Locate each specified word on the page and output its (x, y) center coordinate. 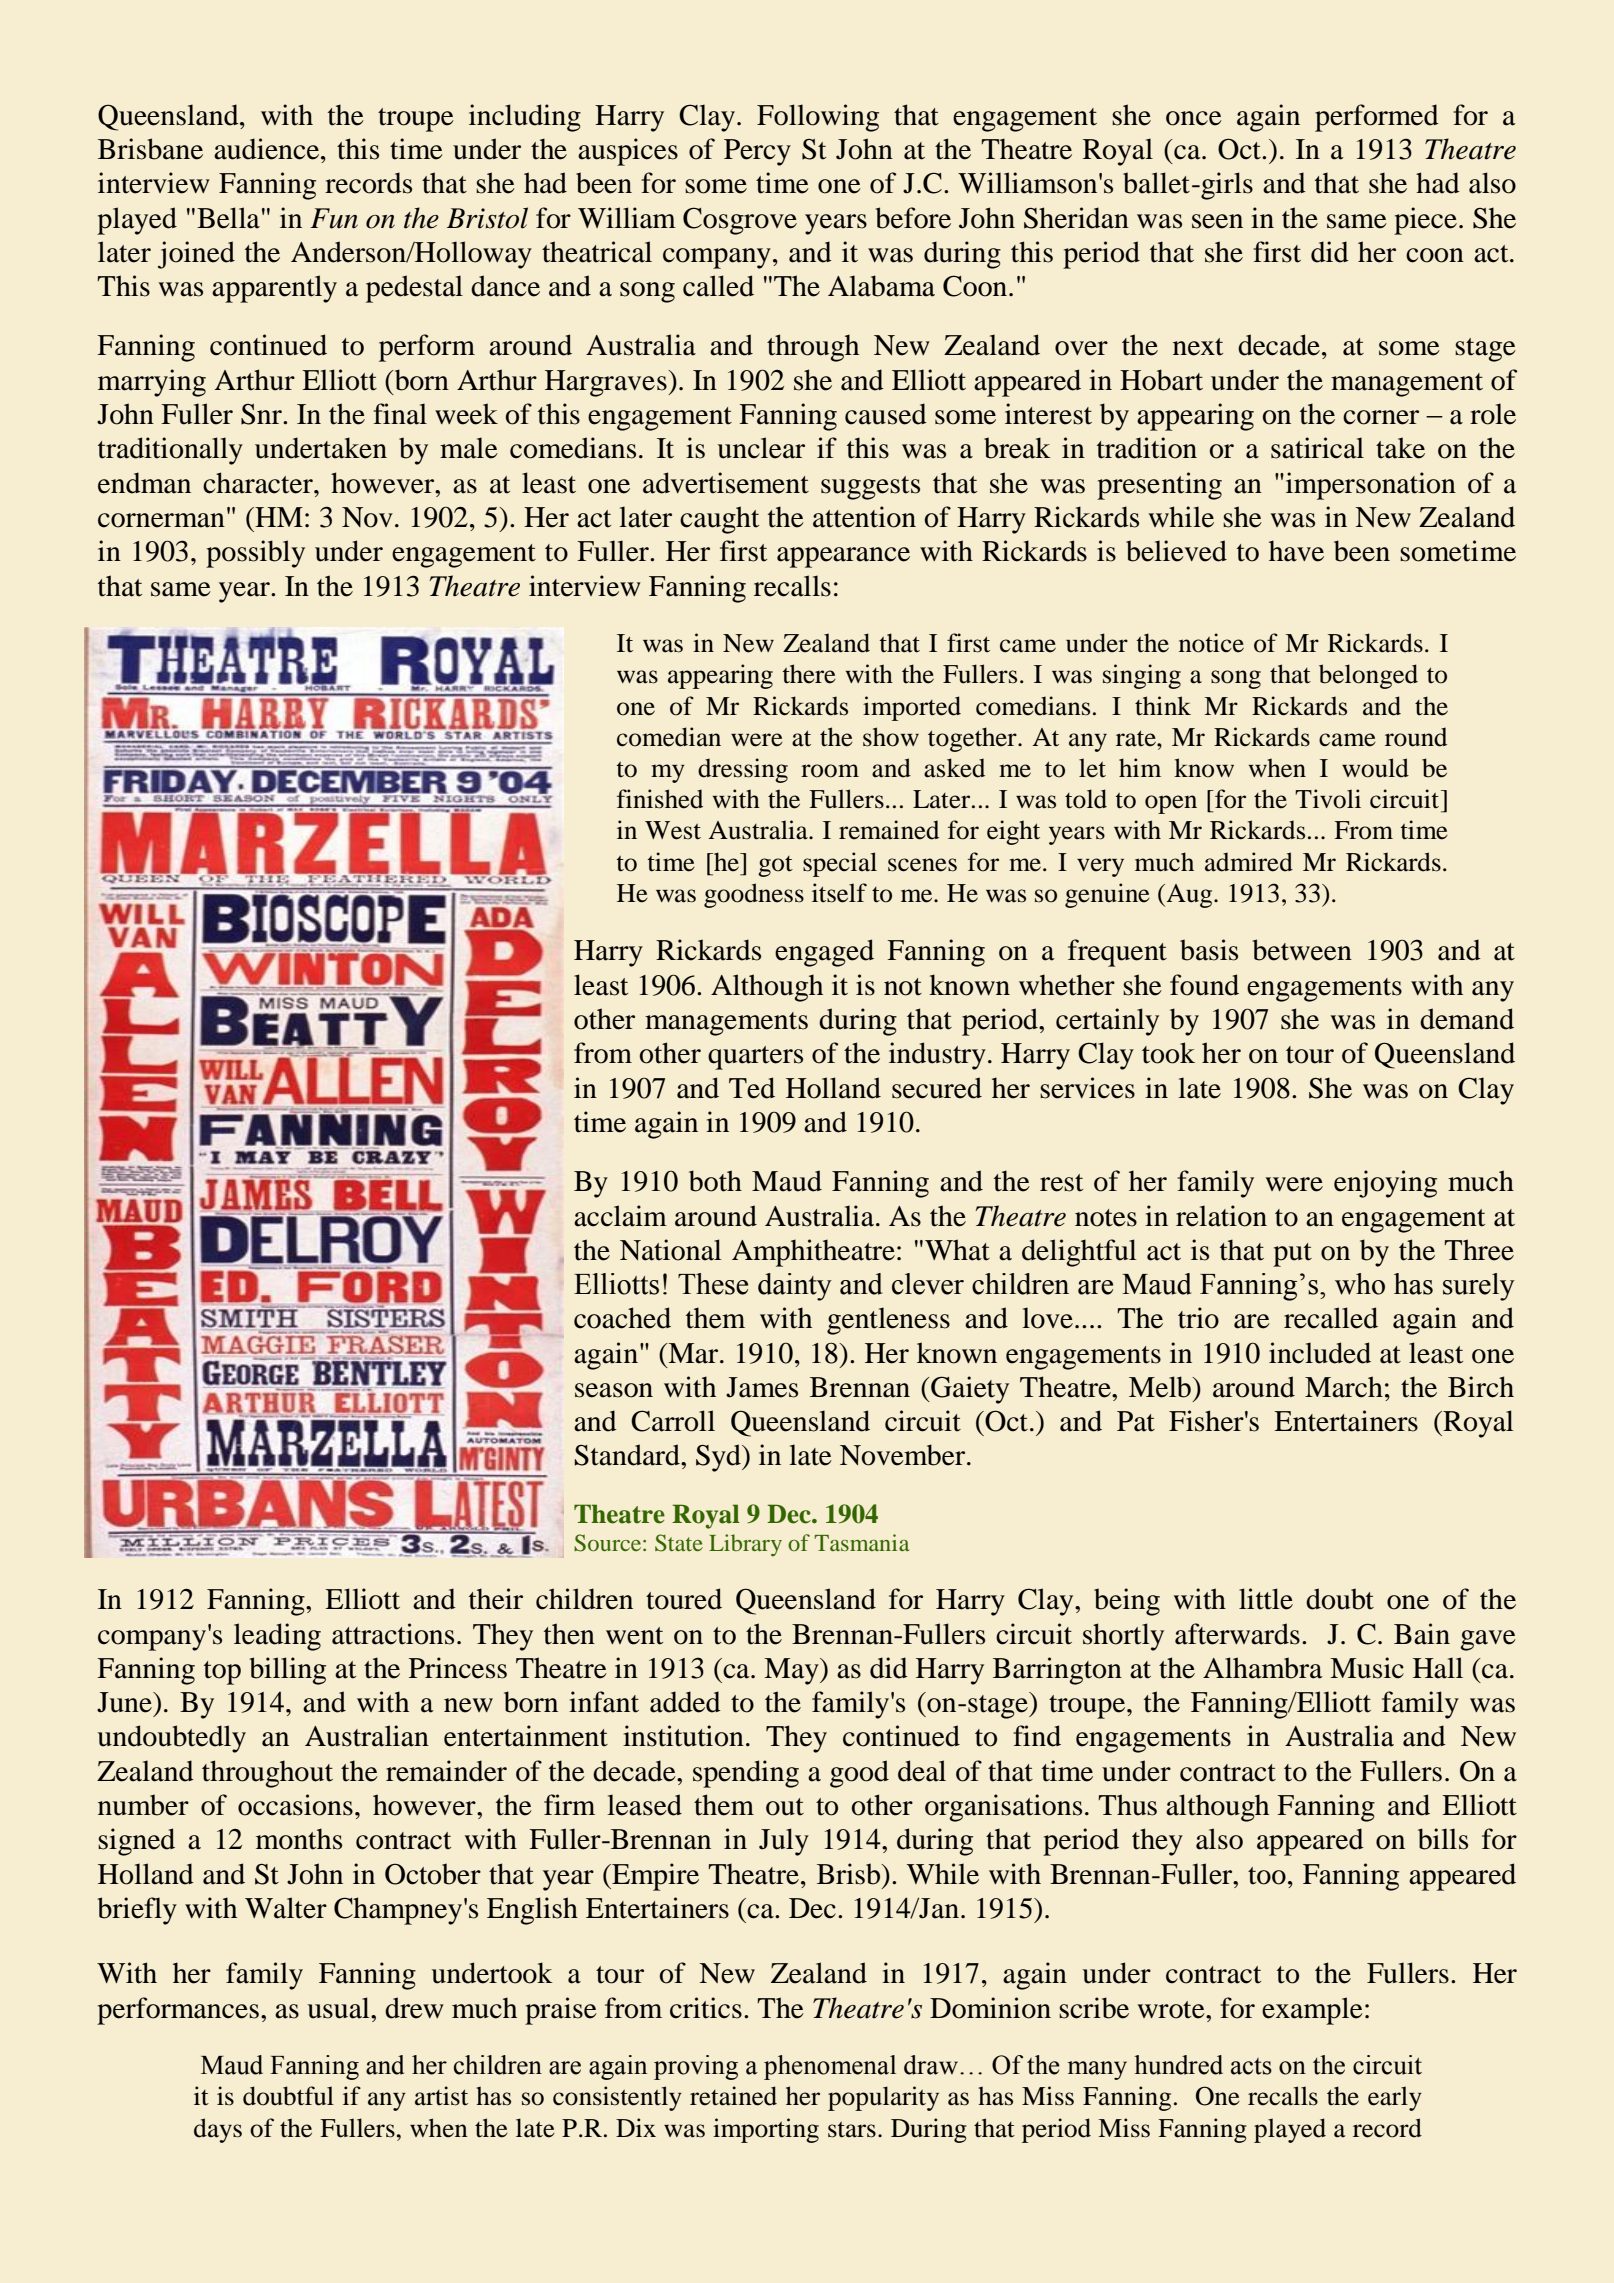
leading (277, 1637)
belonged (1368, 676)
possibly (255, 554)
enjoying (1385, 1184)
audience (268, 149)
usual (339, 2008)
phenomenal (830, 2067)
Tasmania (861, 1542)
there (809, 674)
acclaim (620, 1216)
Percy (757, 152)
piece (1425, 221)
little (1266, 1599)
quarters (755, 1058)
